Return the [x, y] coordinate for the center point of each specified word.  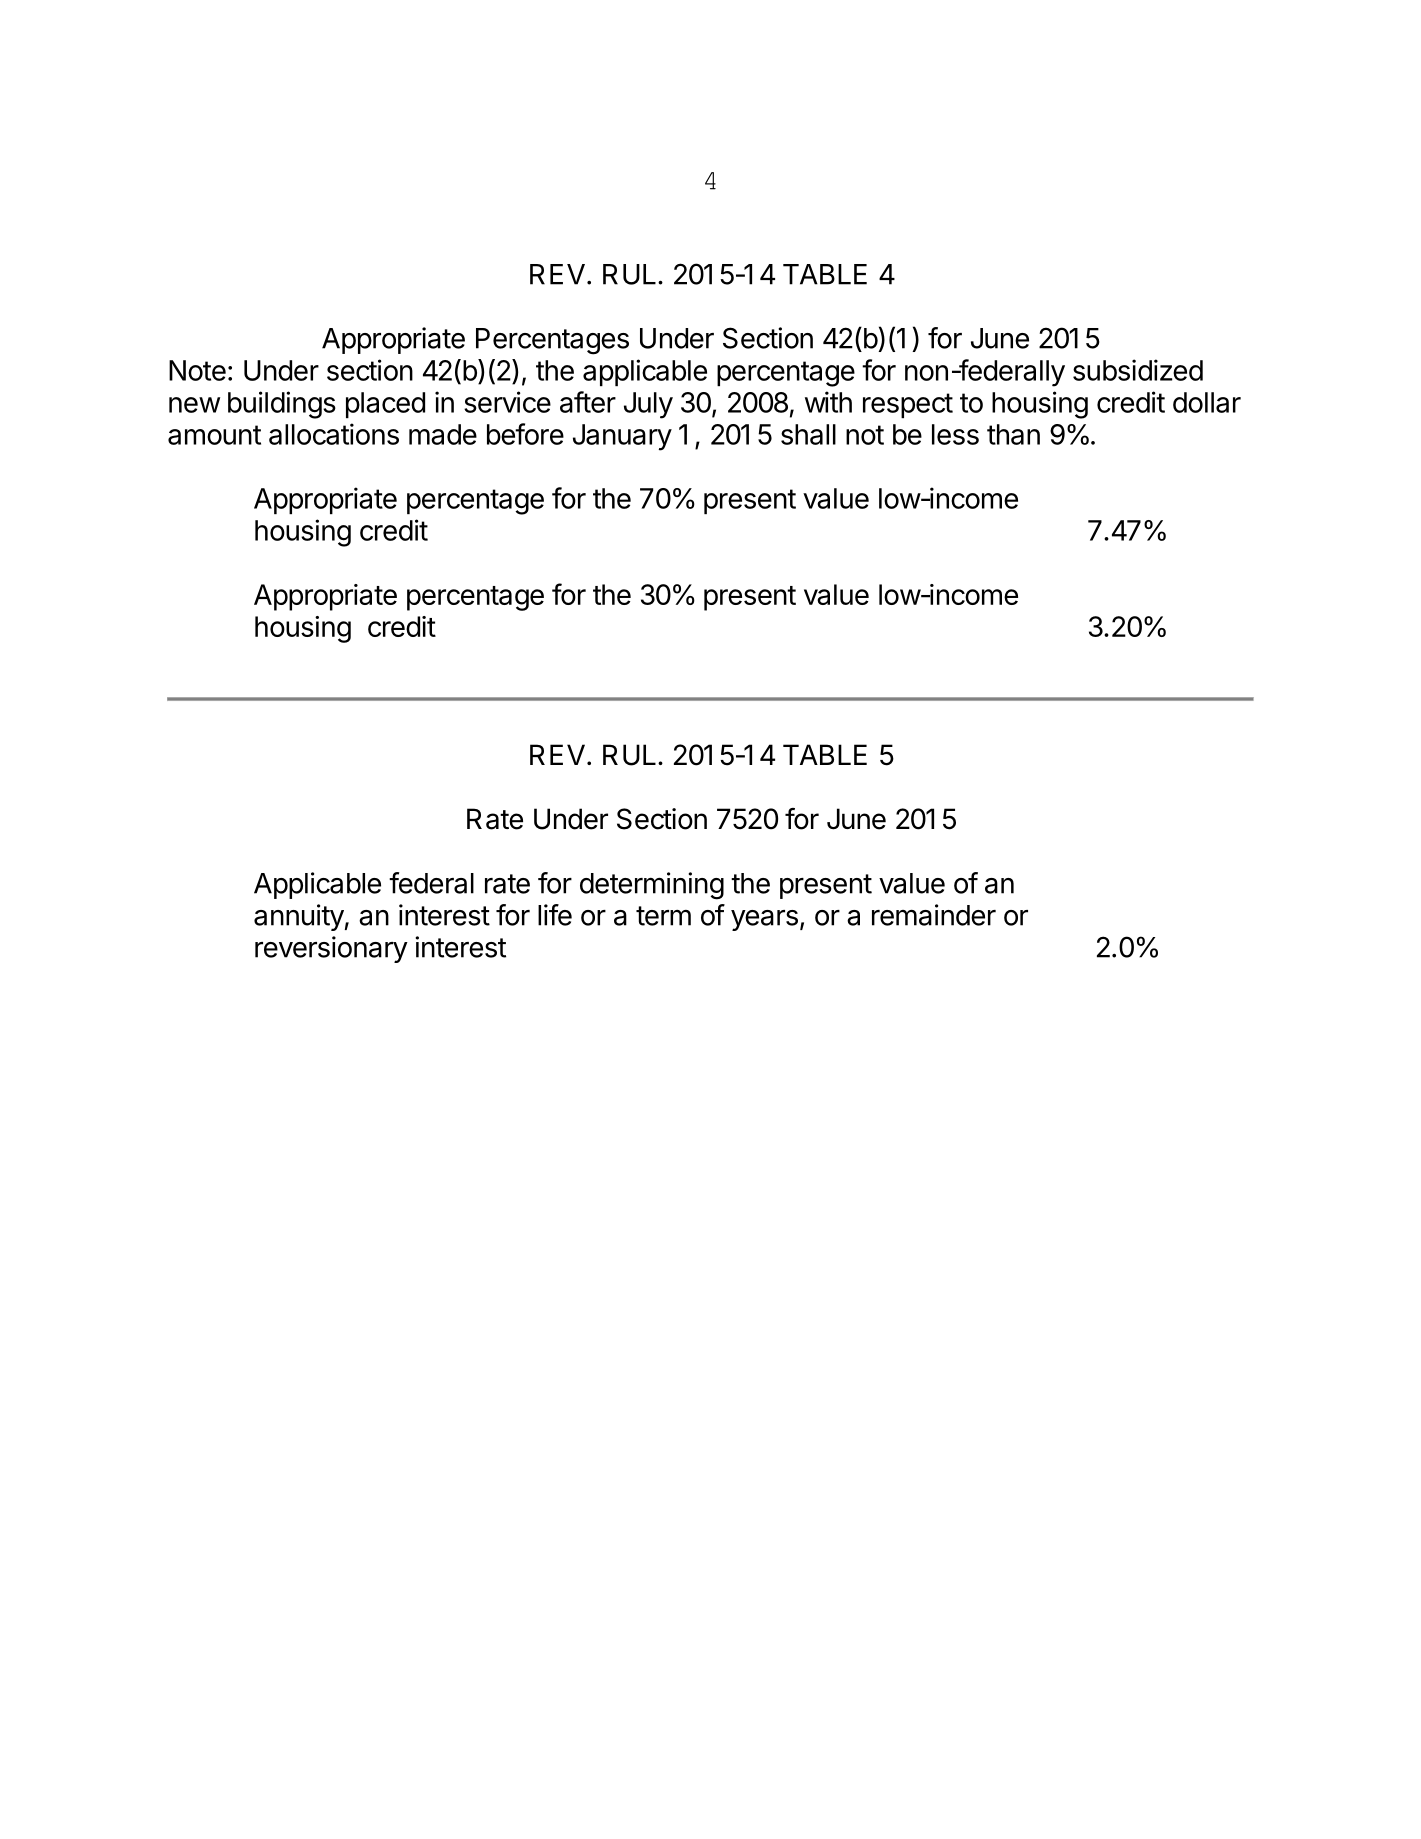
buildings [282, 405]
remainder [934, 915]
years [764, 920]
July [648, 405]
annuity [299, 917]
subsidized [1138, 370]
